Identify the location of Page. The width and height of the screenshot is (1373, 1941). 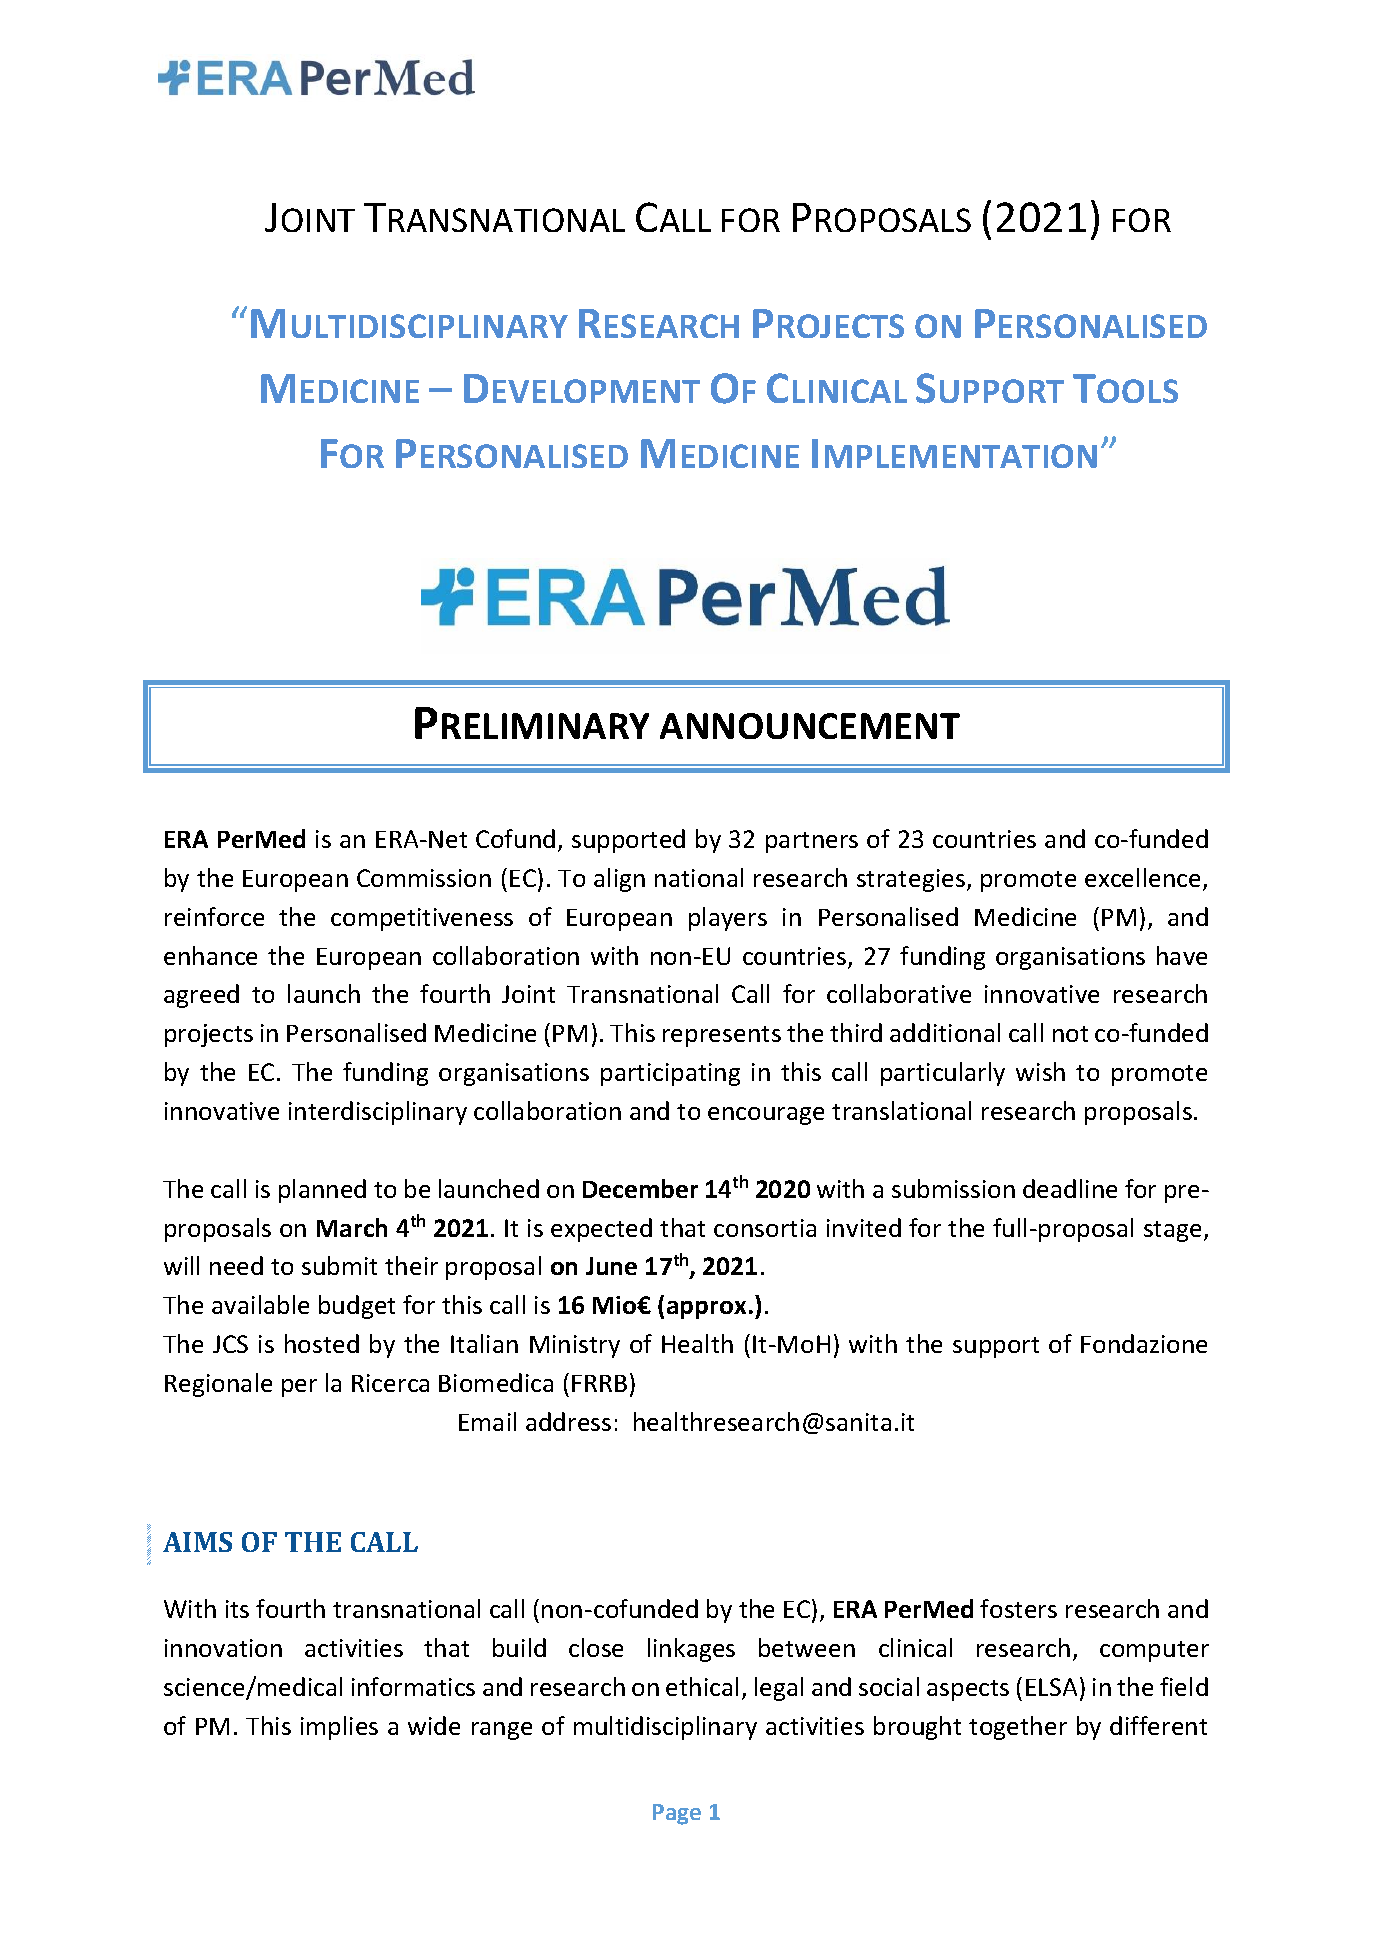
(677, 1814).
